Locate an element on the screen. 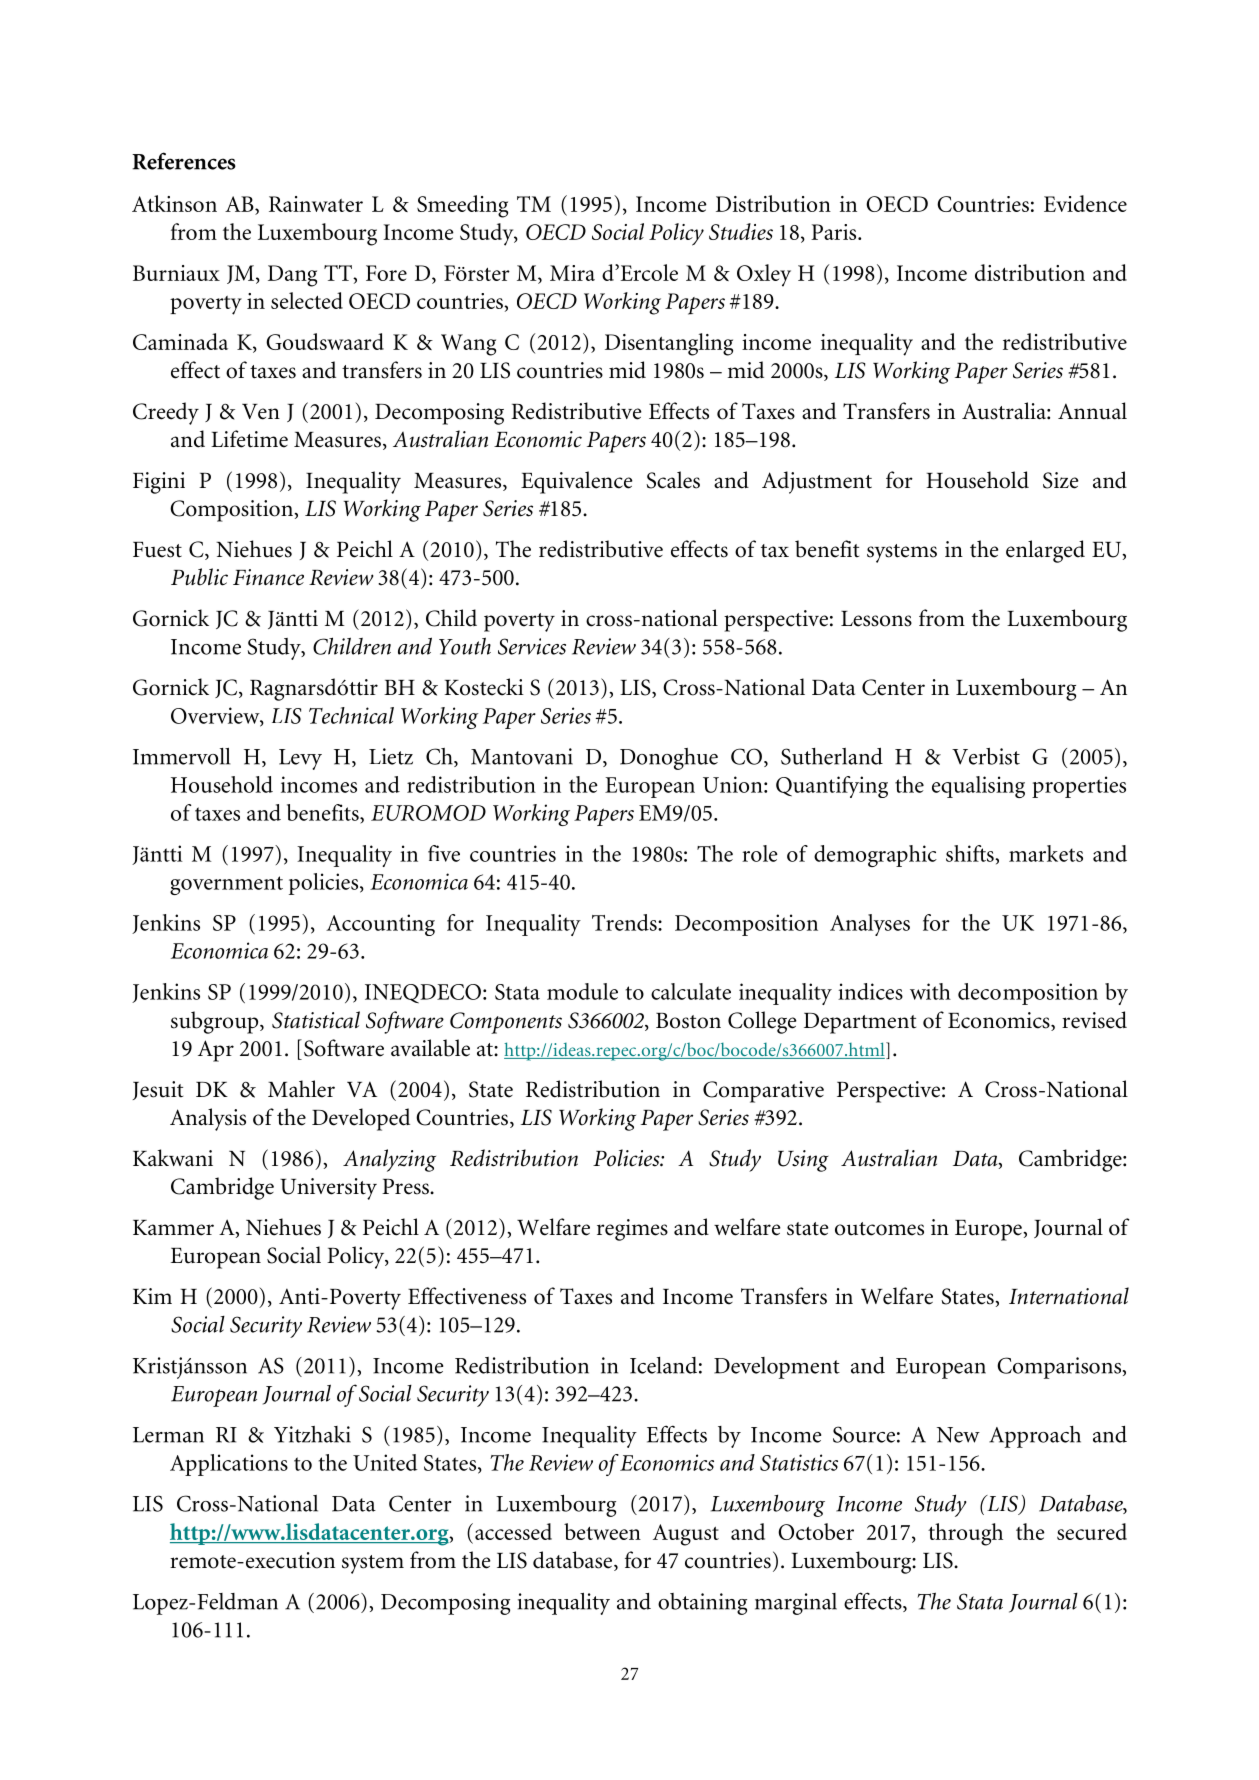 The height and width of the screenshot is (1780, 1259). Rainwater is located at coordinates (316, 204).
